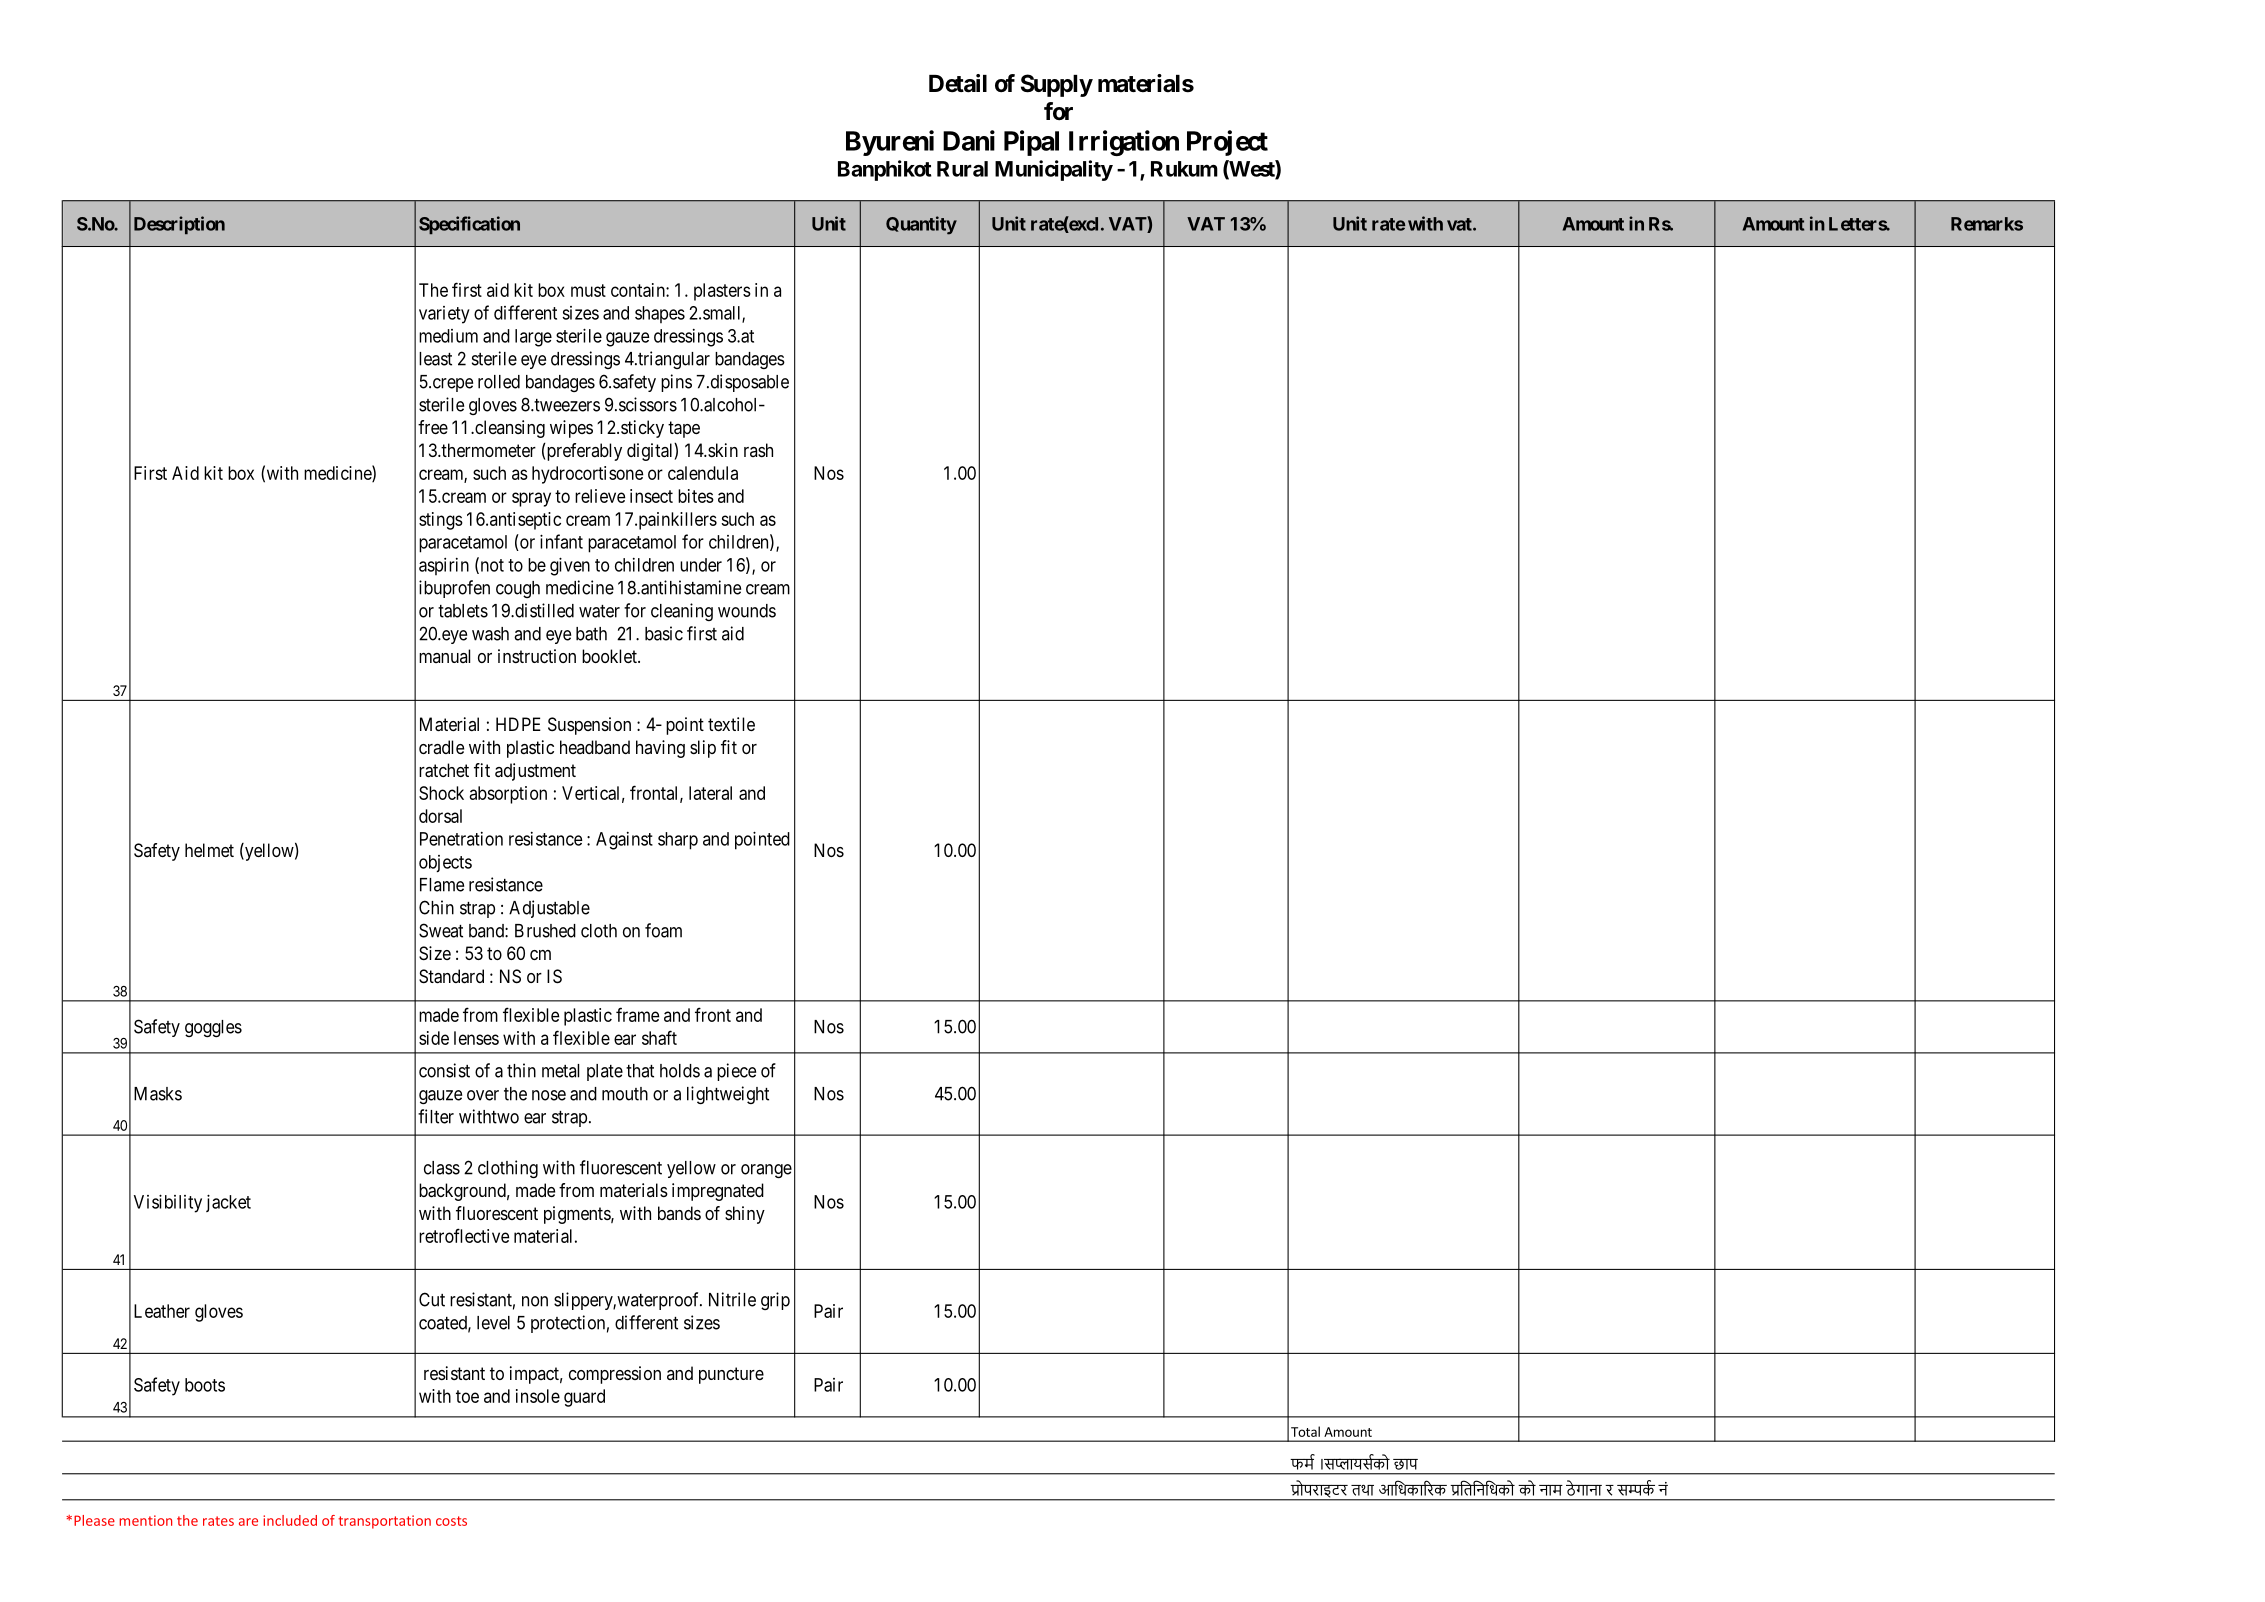  I want to click on calendula, so click(703, 473).
